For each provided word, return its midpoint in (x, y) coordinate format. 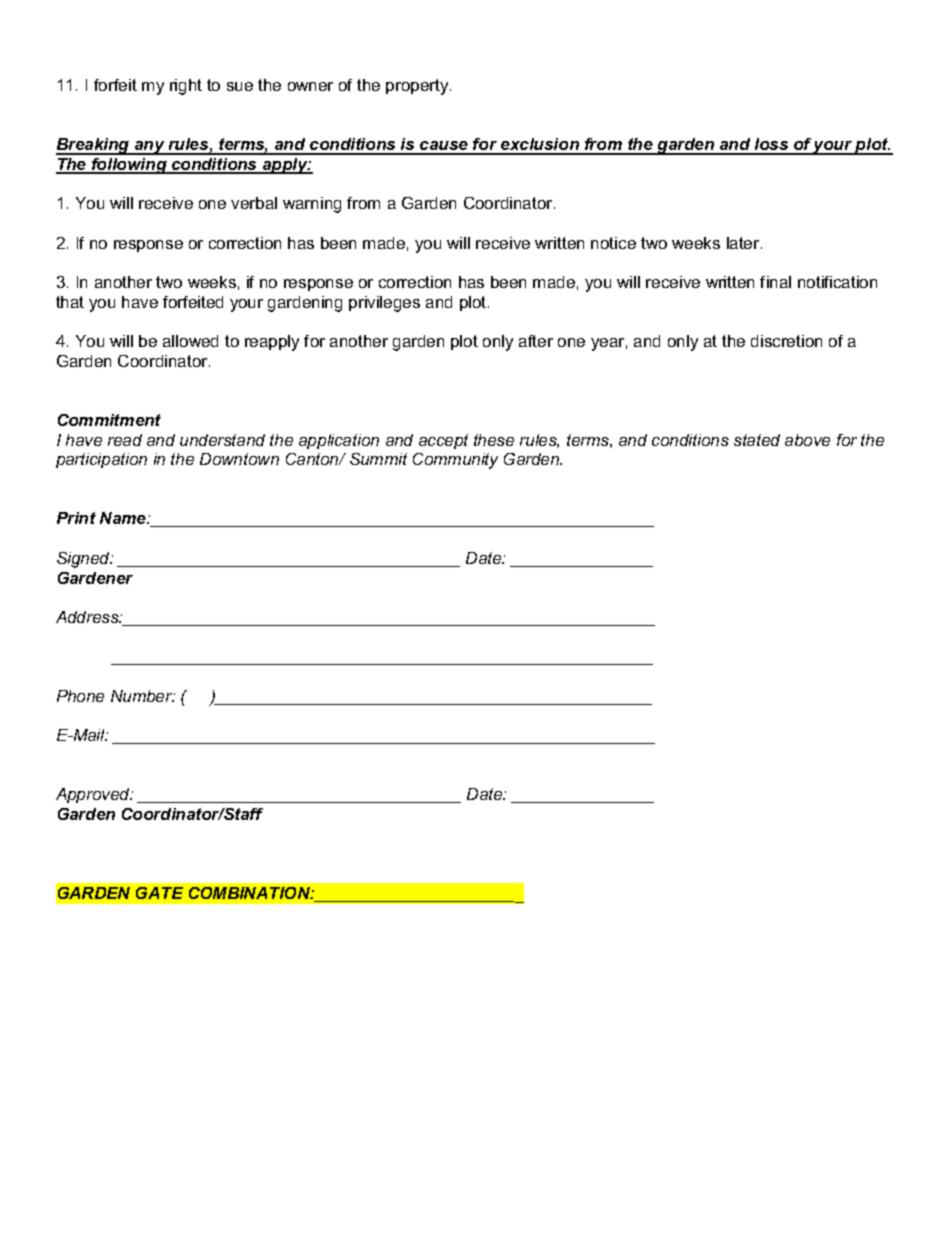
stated (757, 440)
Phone (80, 696)
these (494, 440)
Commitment (109, 420)
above (807, 440)
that (70, 302)
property (418, 87)
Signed (84, 560)
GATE (159, 893)
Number (143, 696)
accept (443, 441)
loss (771, 146)
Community (455, 461)
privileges (384, 304)
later (744, 243)
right (186, 87)
